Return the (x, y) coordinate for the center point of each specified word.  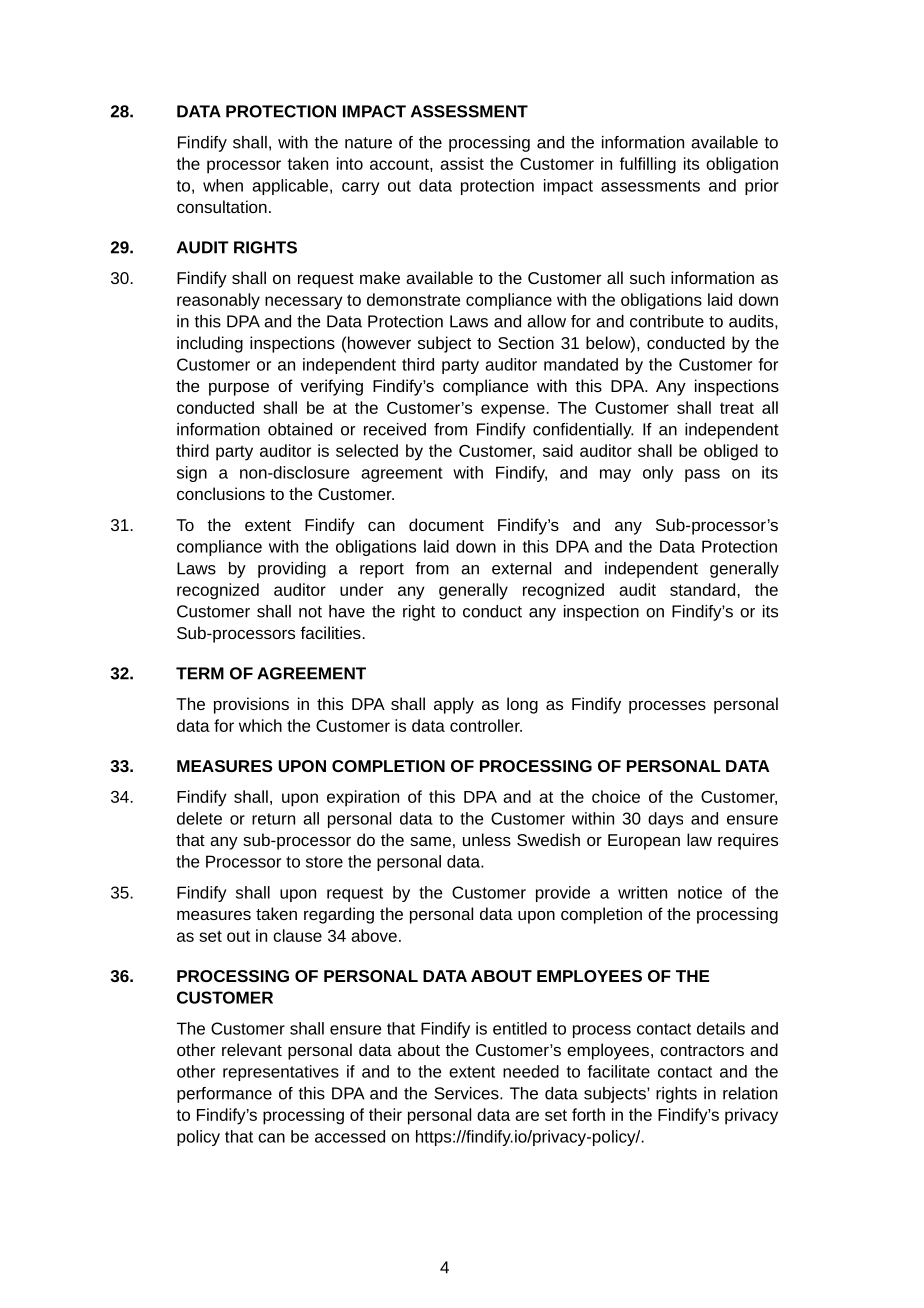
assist (462, 163)
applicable (290, 187)
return (273, 819)
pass (702, 475)
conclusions (221, 493)
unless (487, 839)
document (446, 524)
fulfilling (647, 165)
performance (224, 1095)
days (665, 820)
